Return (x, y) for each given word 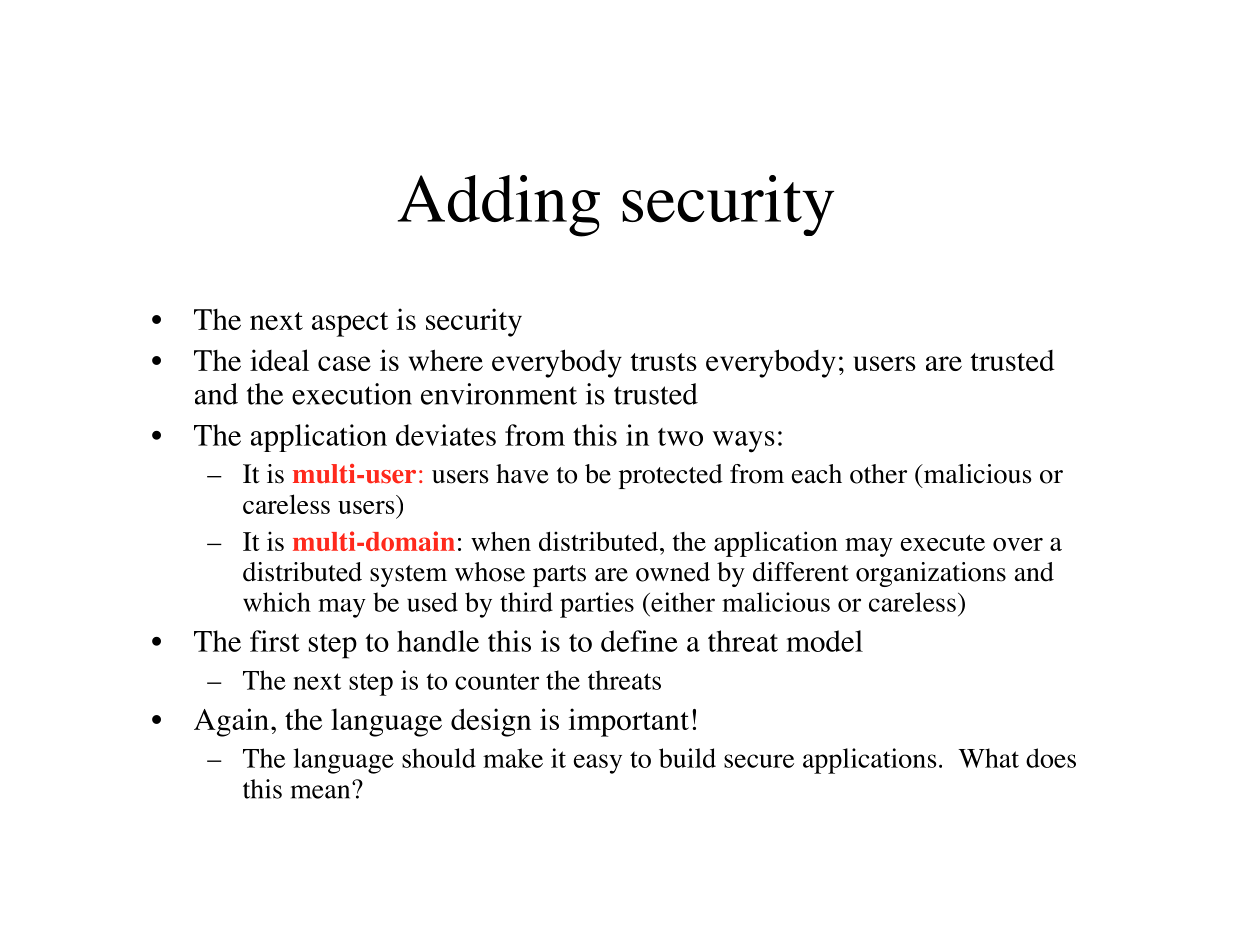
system (408, 576)
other (878, 474)
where (446, 360)
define (639, 641)
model (824, 641)
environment (499, 394)
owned (673, 572)
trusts (663, 362)
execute (943, 543)
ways (744, 442)
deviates (446, 435)
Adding (499, 206)
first (275, 641)
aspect (350, 324)
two (680, 437)
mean (322, 791)
